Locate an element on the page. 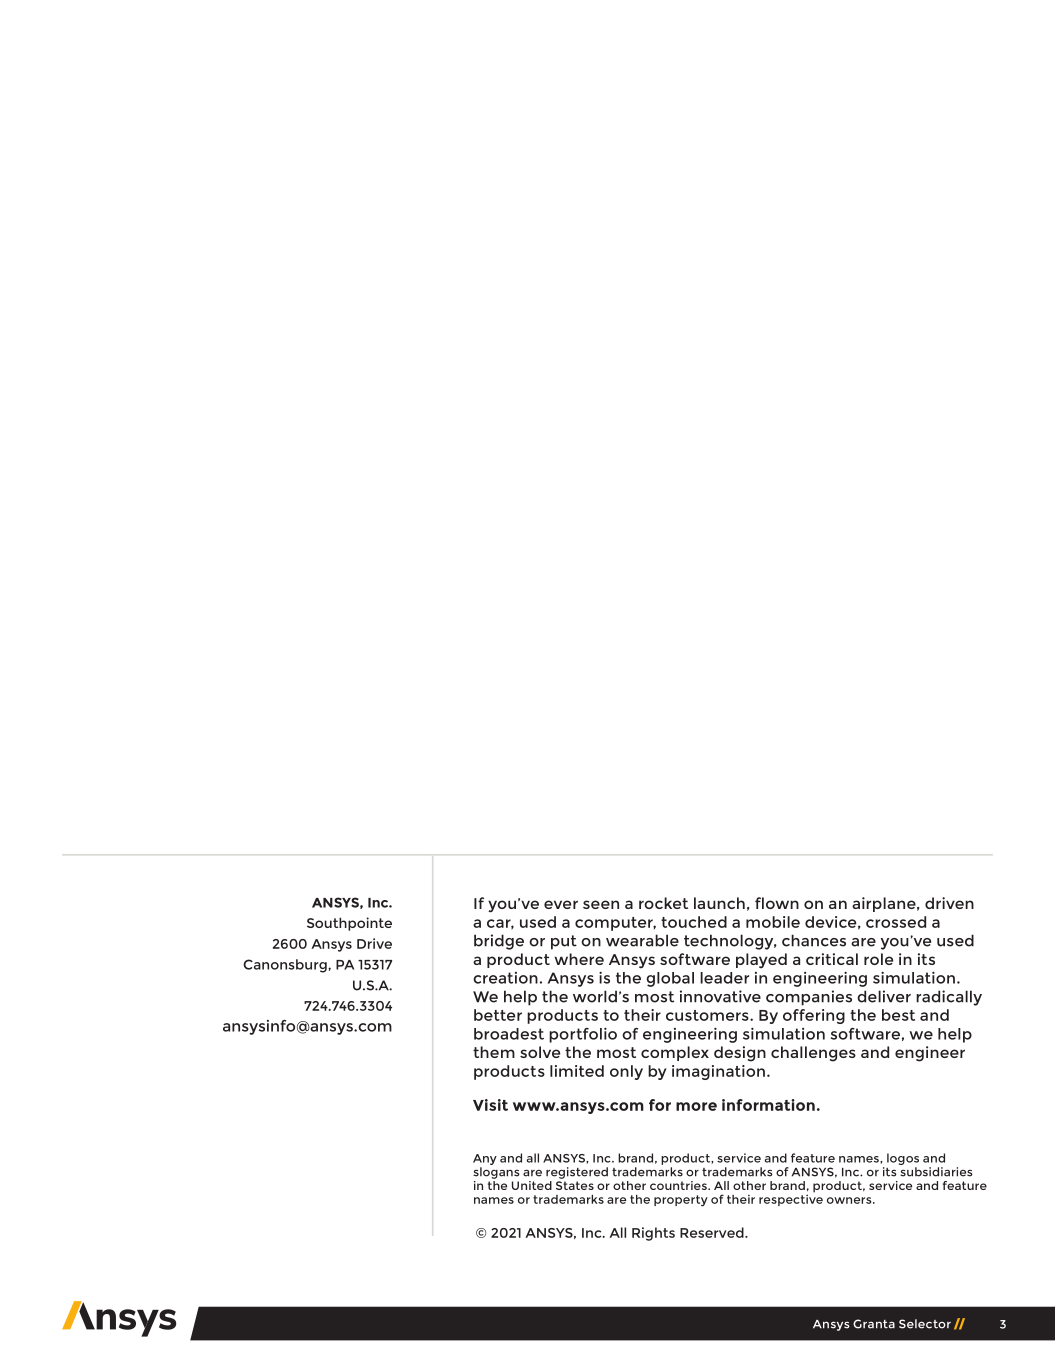 This image has width=1055, height=1365. logos is located at coordinates (903, 1159).
